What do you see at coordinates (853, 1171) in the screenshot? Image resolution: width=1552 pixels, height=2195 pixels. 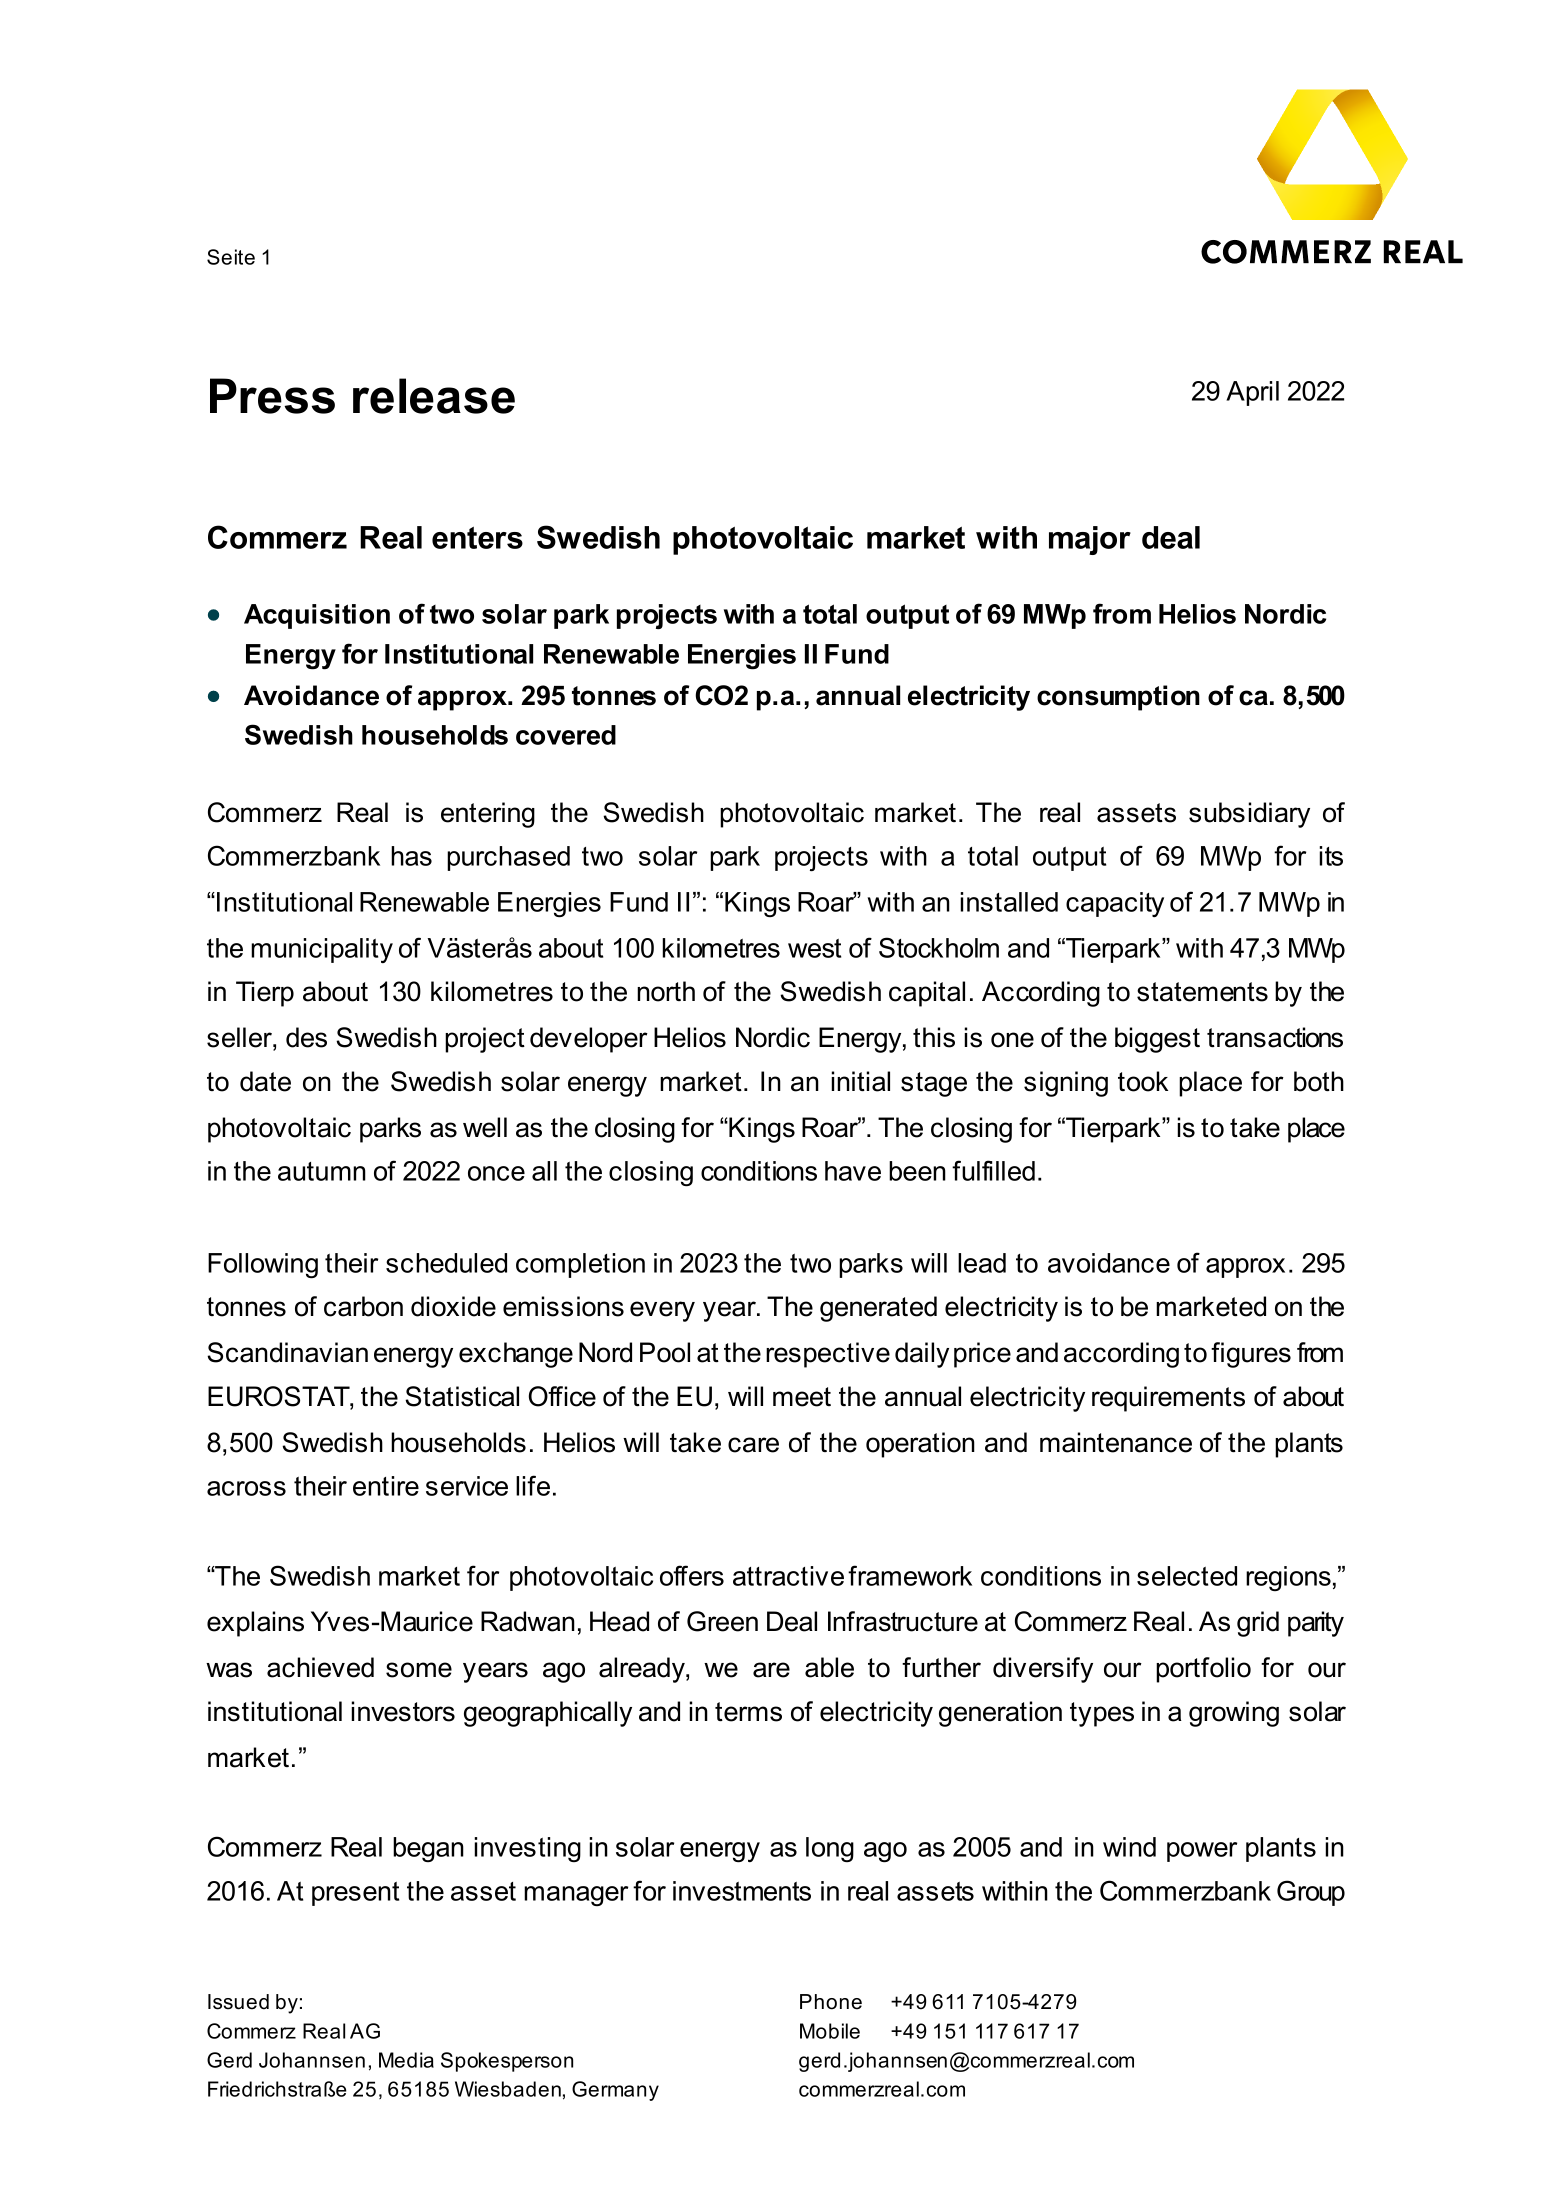 I see `have` at bounding box center [853, 1171].
